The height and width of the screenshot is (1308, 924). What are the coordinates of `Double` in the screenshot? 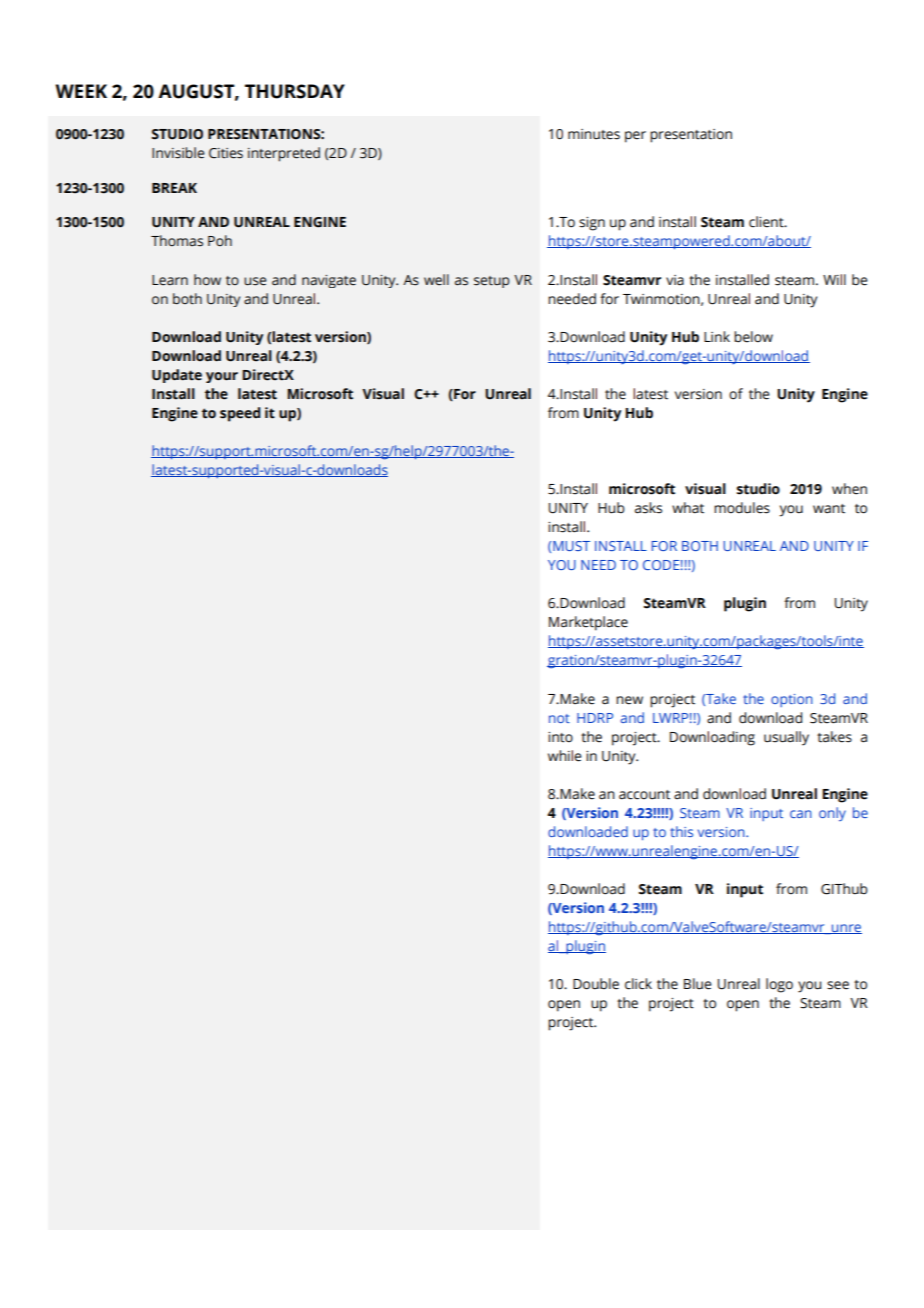 It's located at (596, 984).
